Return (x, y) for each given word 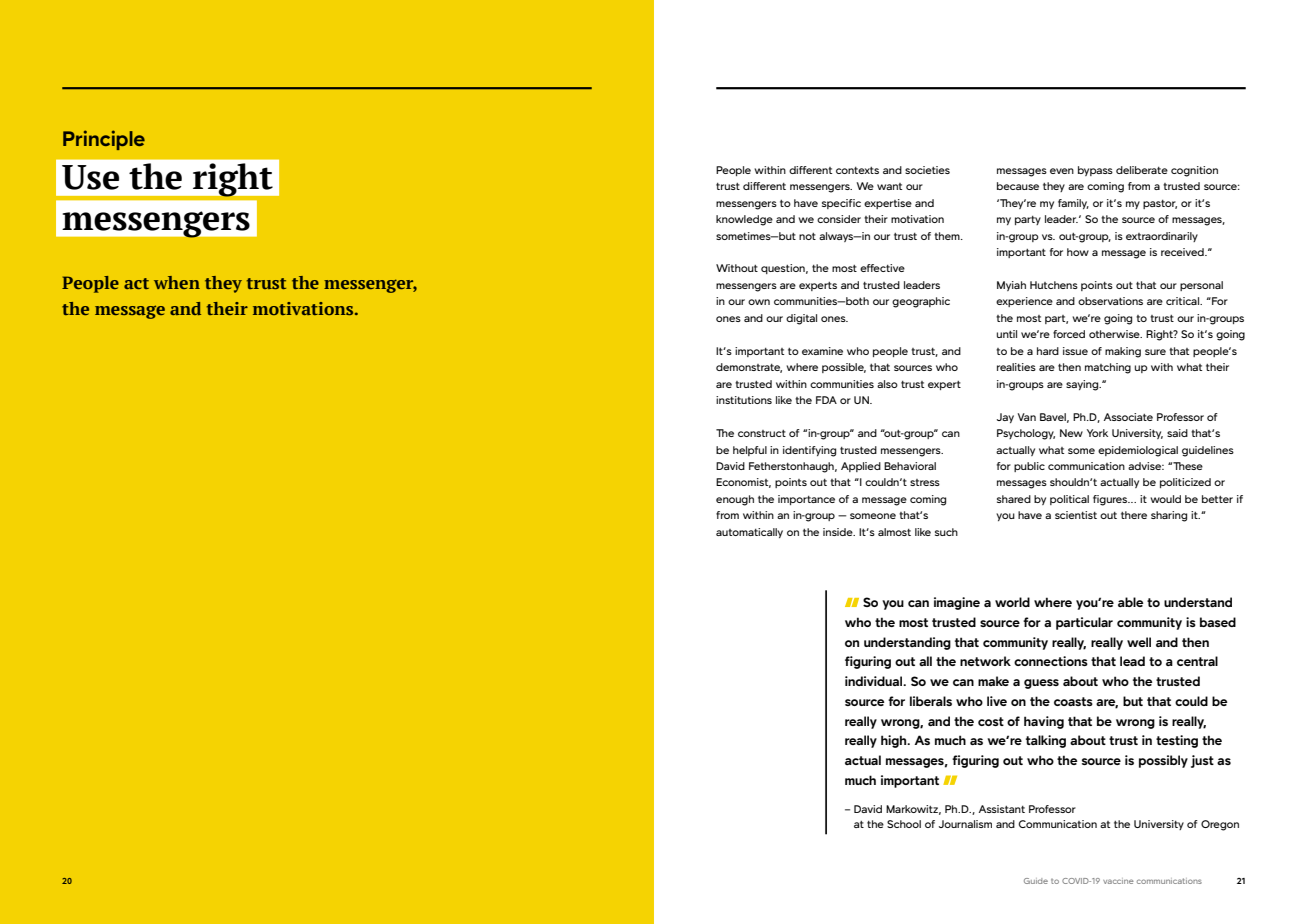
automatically (749, 533)
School (904, 824)
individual (875, 681)
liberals (931, 701)
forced (1069, 334)
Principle (104, 140)
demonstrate (749, 368)
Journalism (965, 824)
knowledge (744, 220)
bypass (1095, 171)
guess (1041, 684)
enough (735, 500)
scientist (1076, 515)
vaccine (1118, 881)
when (177, 282)
